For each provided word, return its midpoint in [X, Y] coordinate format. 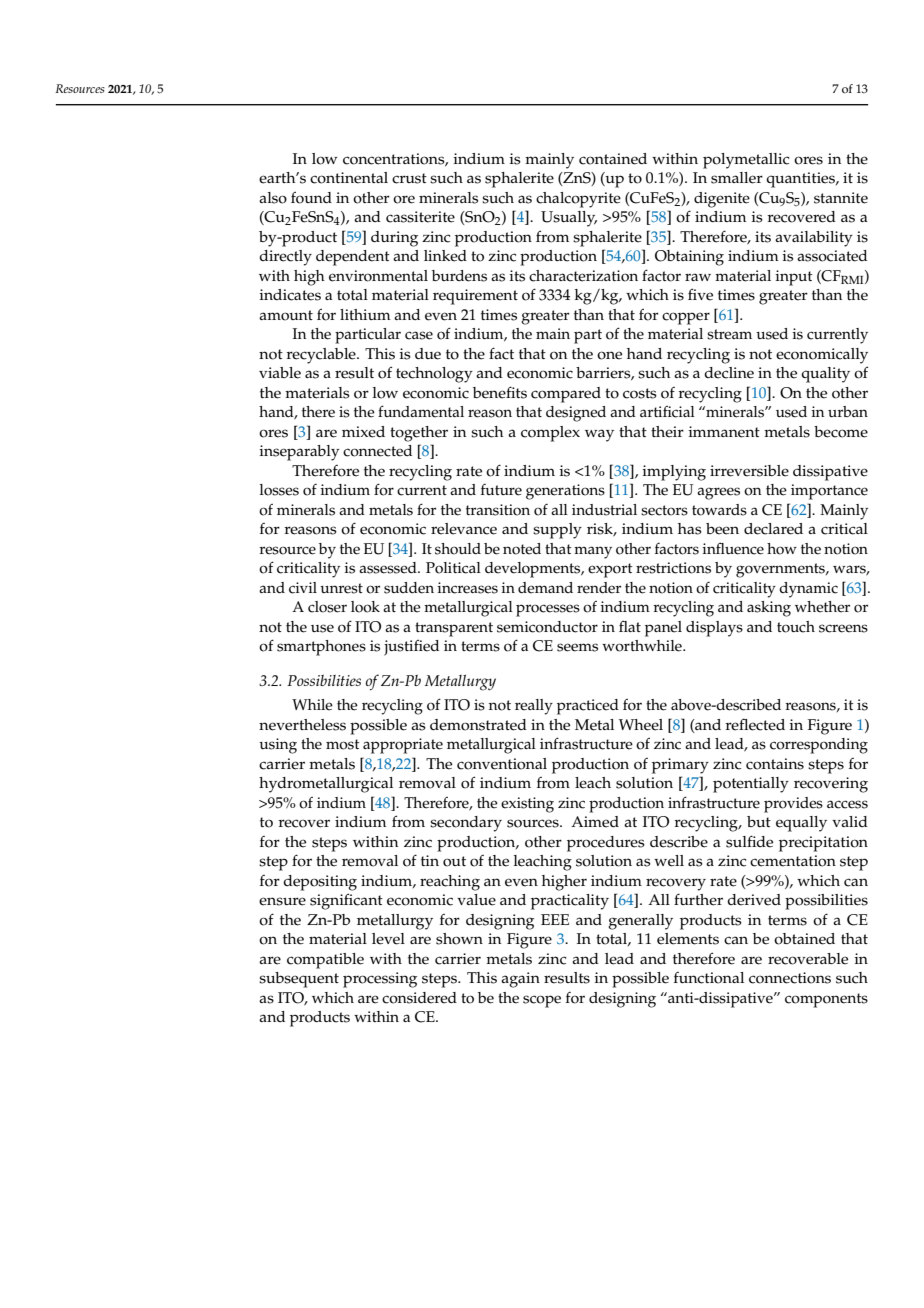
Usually [569, 219]
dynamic [808, 590]
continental [349, 178]
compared [566, 395]
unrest [341, 588]
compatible [325, 961]
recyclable [322, 356]
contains [775, 764]
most [342, 744]
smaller [737, 178]
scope [542, 1001]
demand [545, 588]
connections [790, 978]
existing [527, 805]
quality [825, 375]
